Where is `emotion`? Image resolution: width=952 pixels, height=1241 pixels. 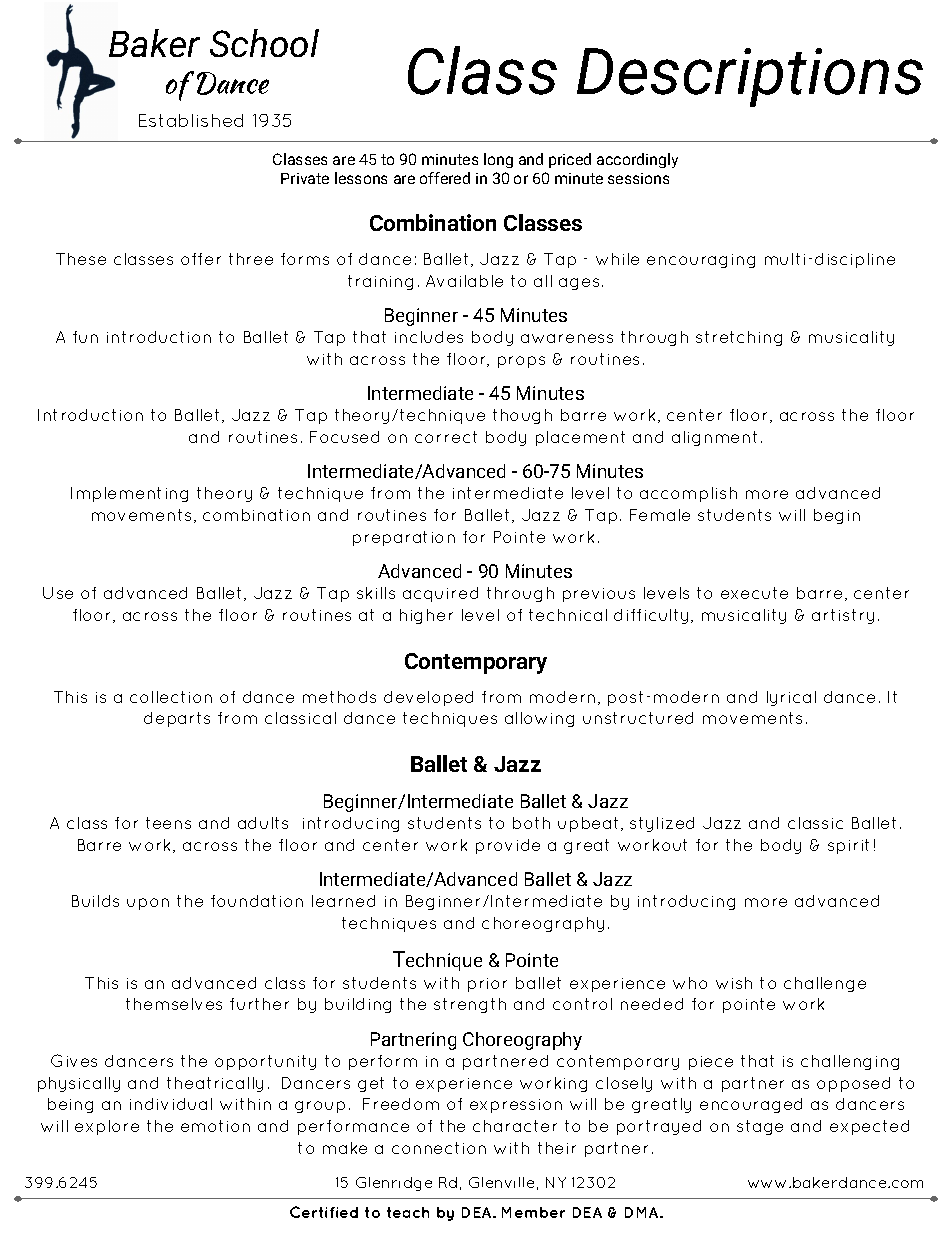 emotion is located at coordinates (215, 1126).
